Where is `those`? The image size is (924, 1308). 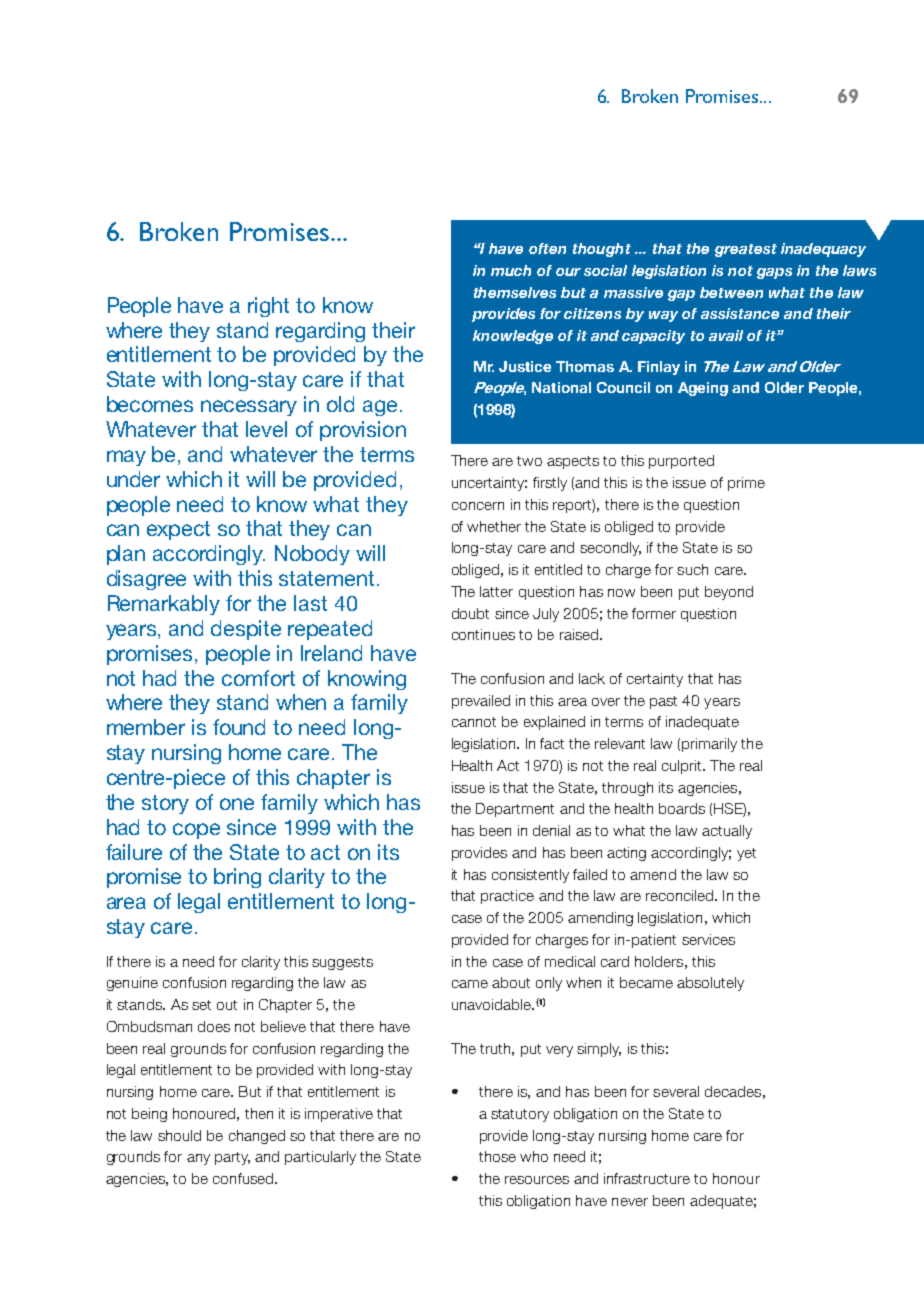 those is located at coordinates (497, 1156).
